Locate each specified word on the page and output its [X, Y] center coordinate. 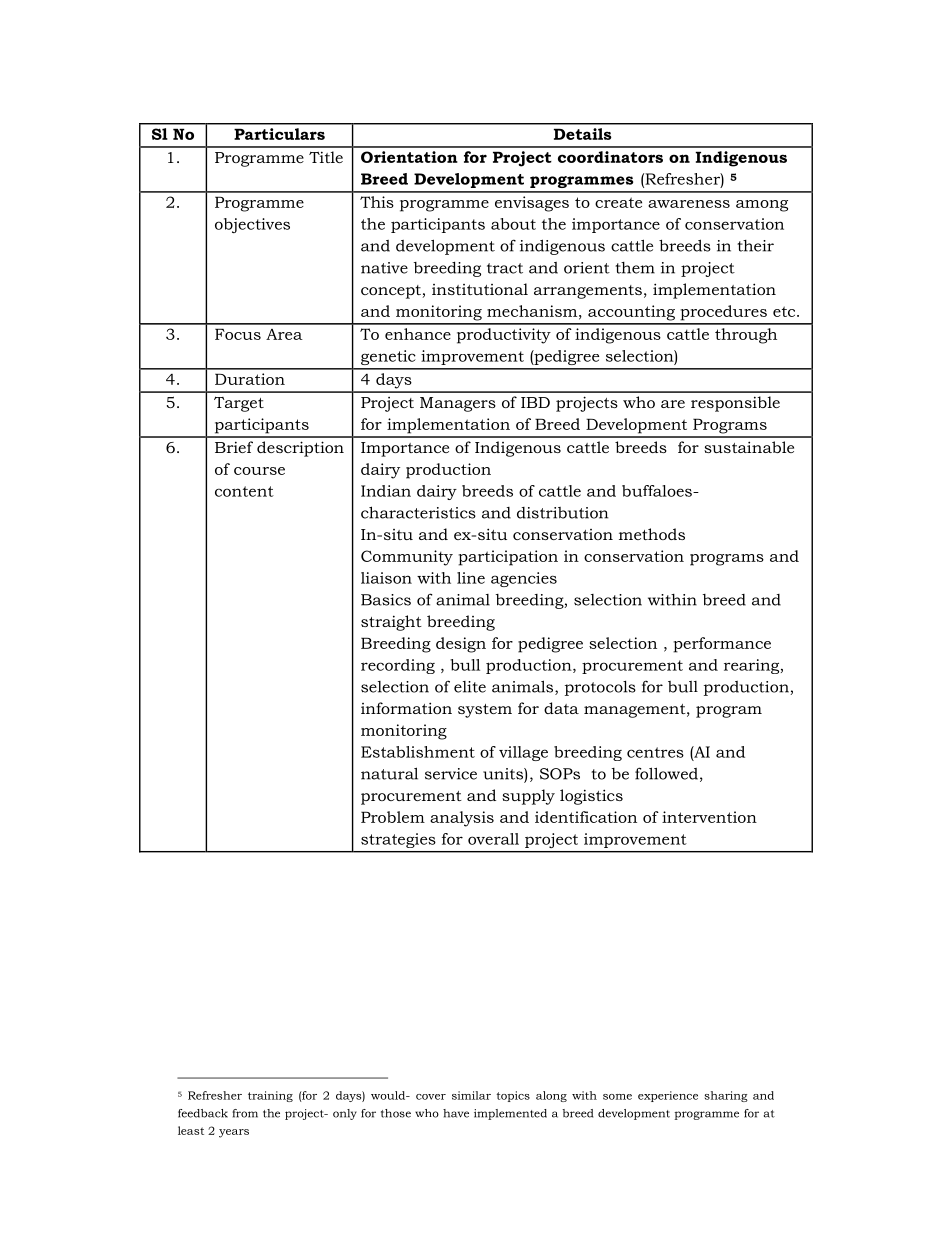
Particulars [279, 134]
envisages [532, 204]
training [270, 1096]
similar [471, 1095]
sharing [726, 1096]
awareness [689, 204]
